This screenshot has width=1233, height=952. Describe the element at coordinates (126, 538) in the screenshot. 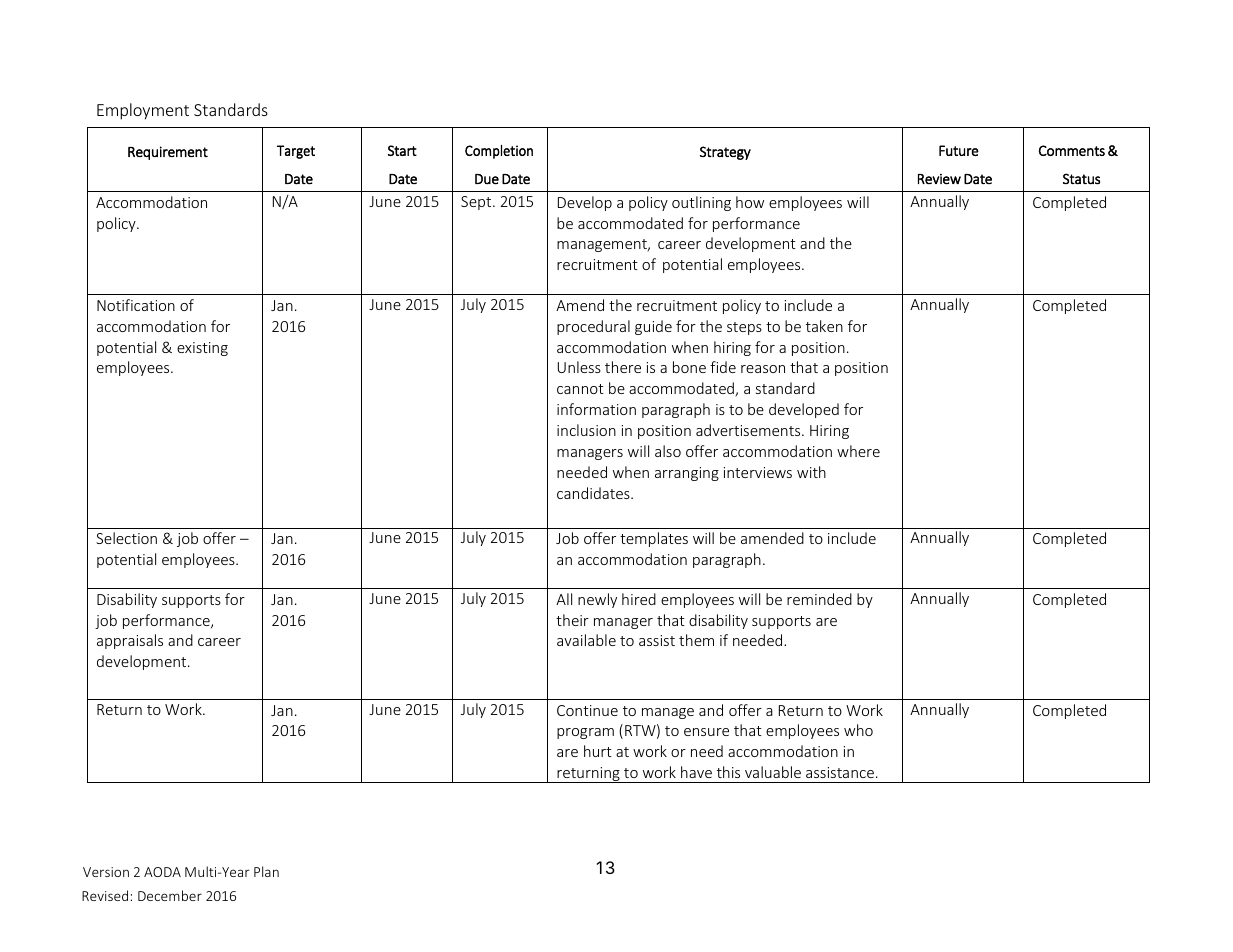

I see `Selection` at that location.
